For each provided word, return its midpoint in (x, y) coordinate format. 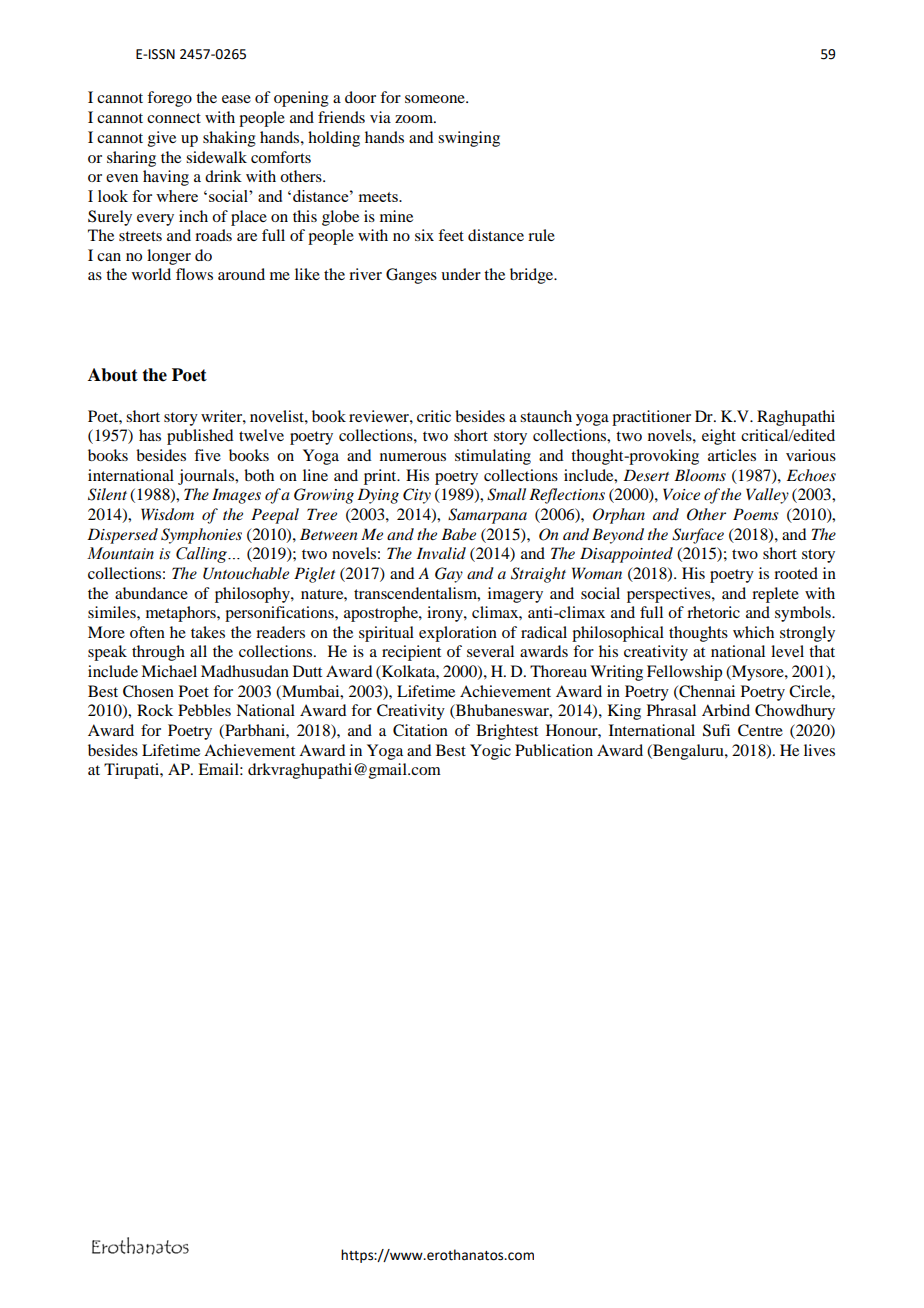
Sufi (716, 730)
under (461, 274)
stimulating (493, 457)
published (200, 437)
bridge (533, 276)
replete (775, 595)
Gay (449, 575)
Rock (155, 710)
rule (541, 235)
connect (174, 118)
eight (719, 437)
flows (194, 274)
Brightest (507, 732)
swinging (469, 139)
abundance (151, 593)
